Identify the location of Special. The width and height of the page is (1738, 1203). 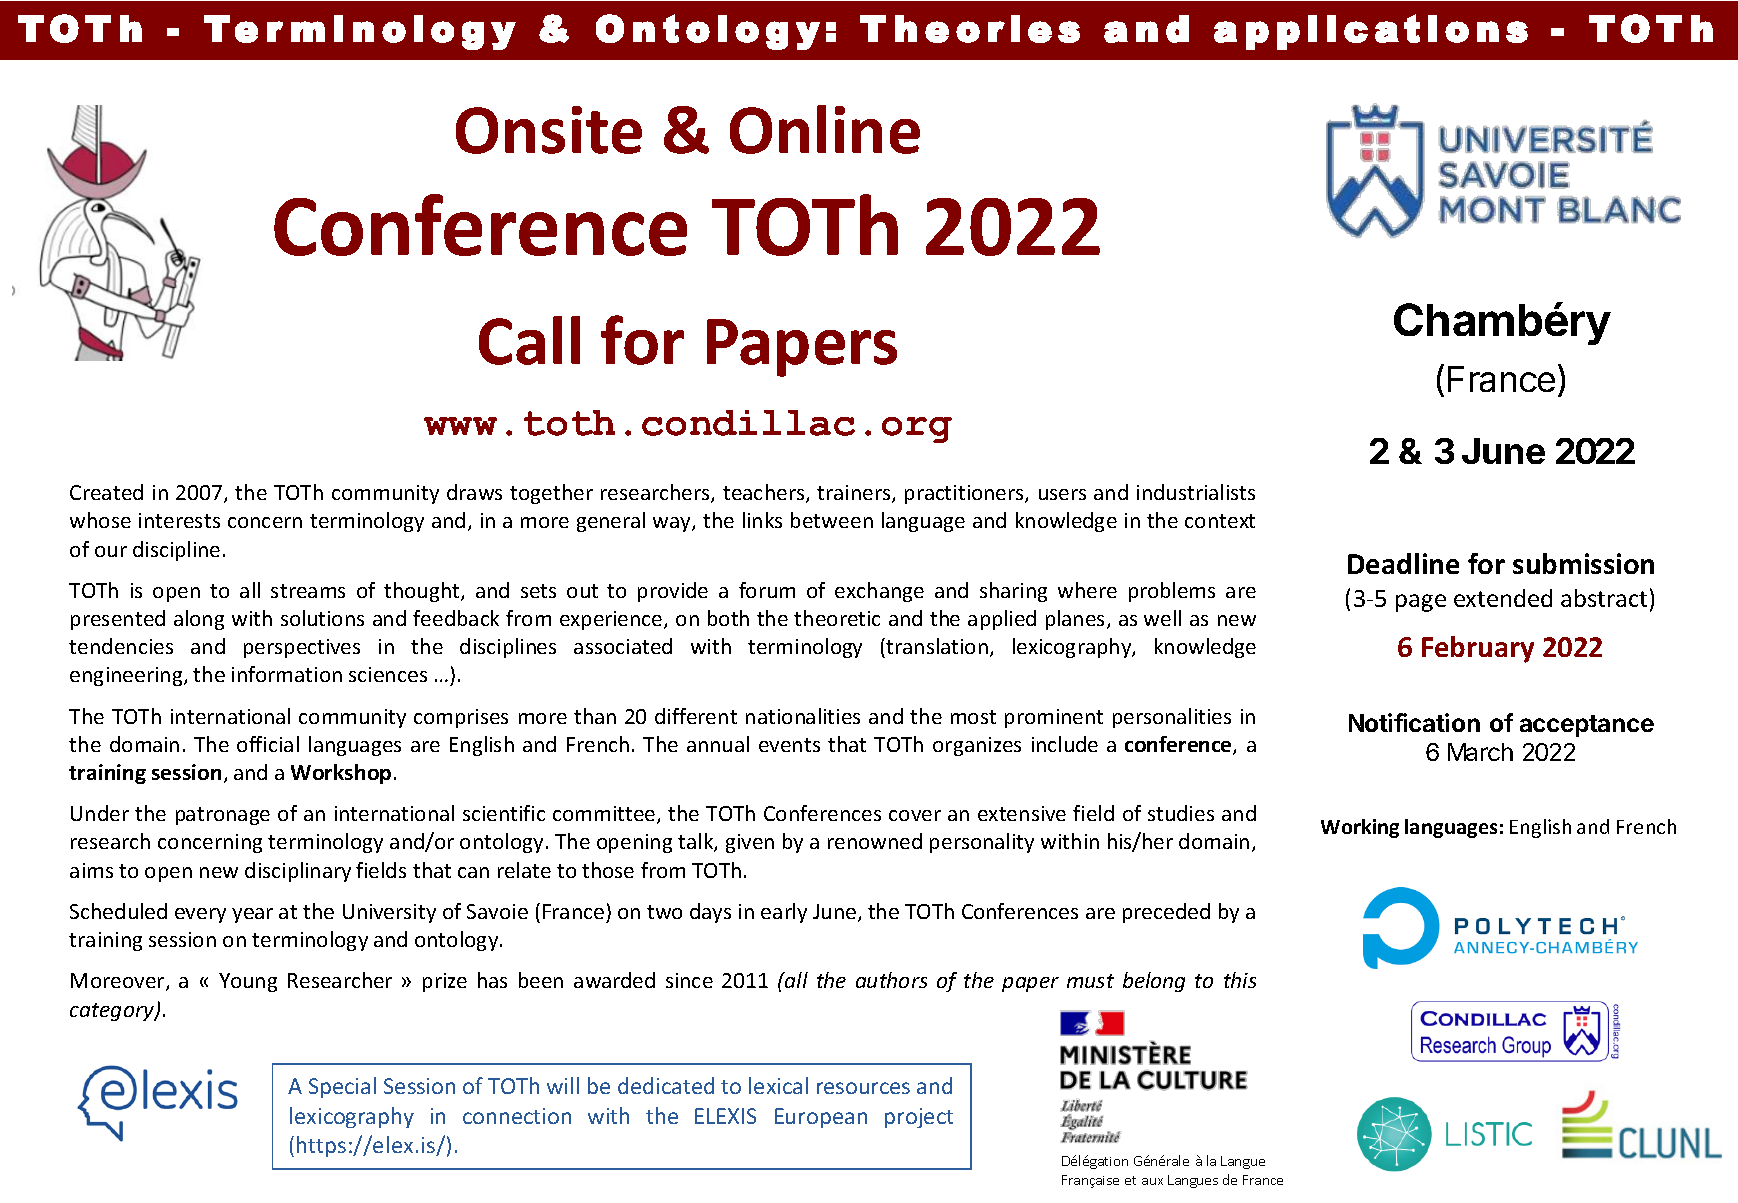
(342, 1087).
